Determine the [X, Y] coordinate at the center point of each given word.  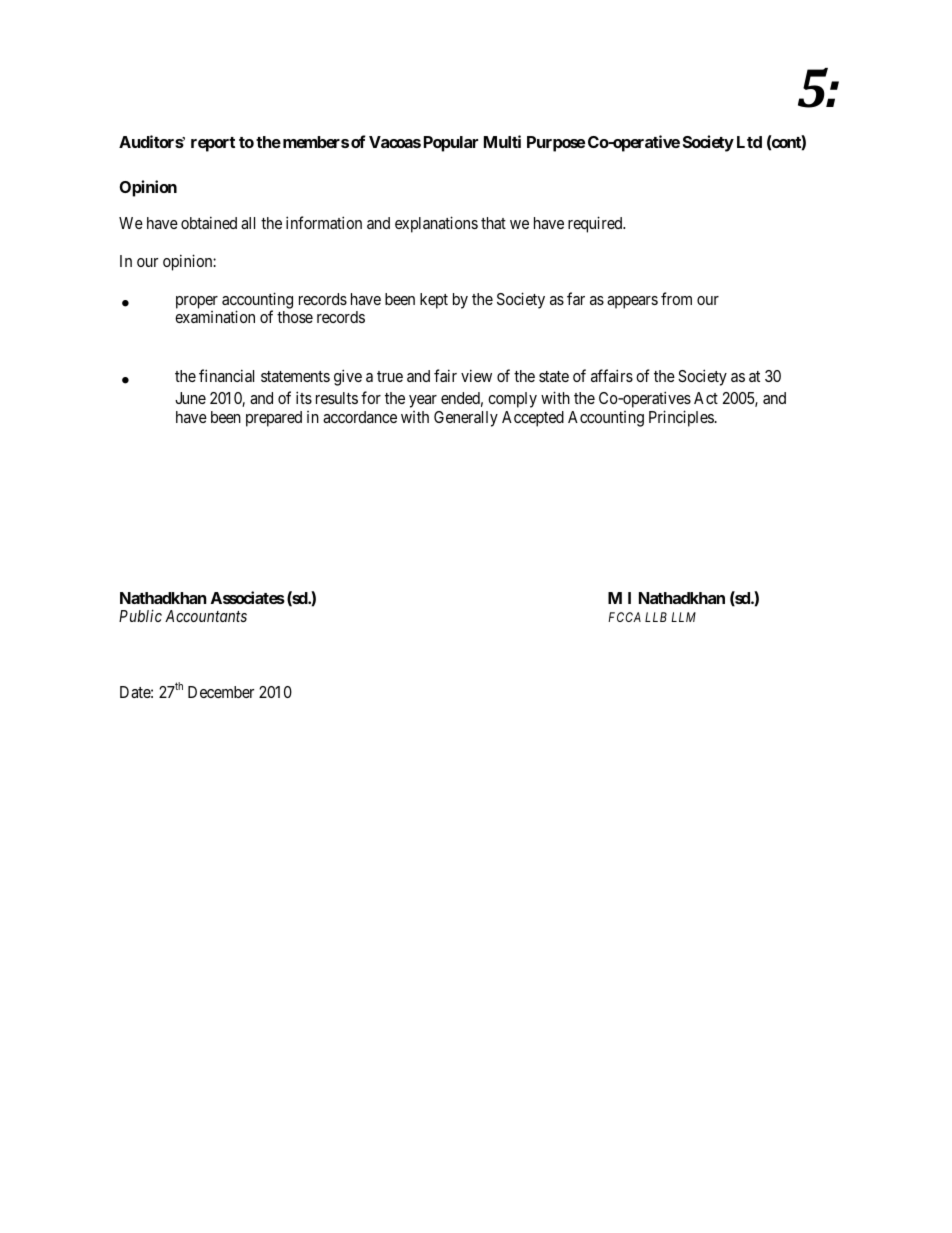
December [221, 692]
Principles [681, 418]
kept [434, 301]
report [213, 144]
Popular [451, 144]
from [676, 298]
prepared [274, 419]
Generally [466, 419]
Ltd [749, 142]
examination [215, 316]
